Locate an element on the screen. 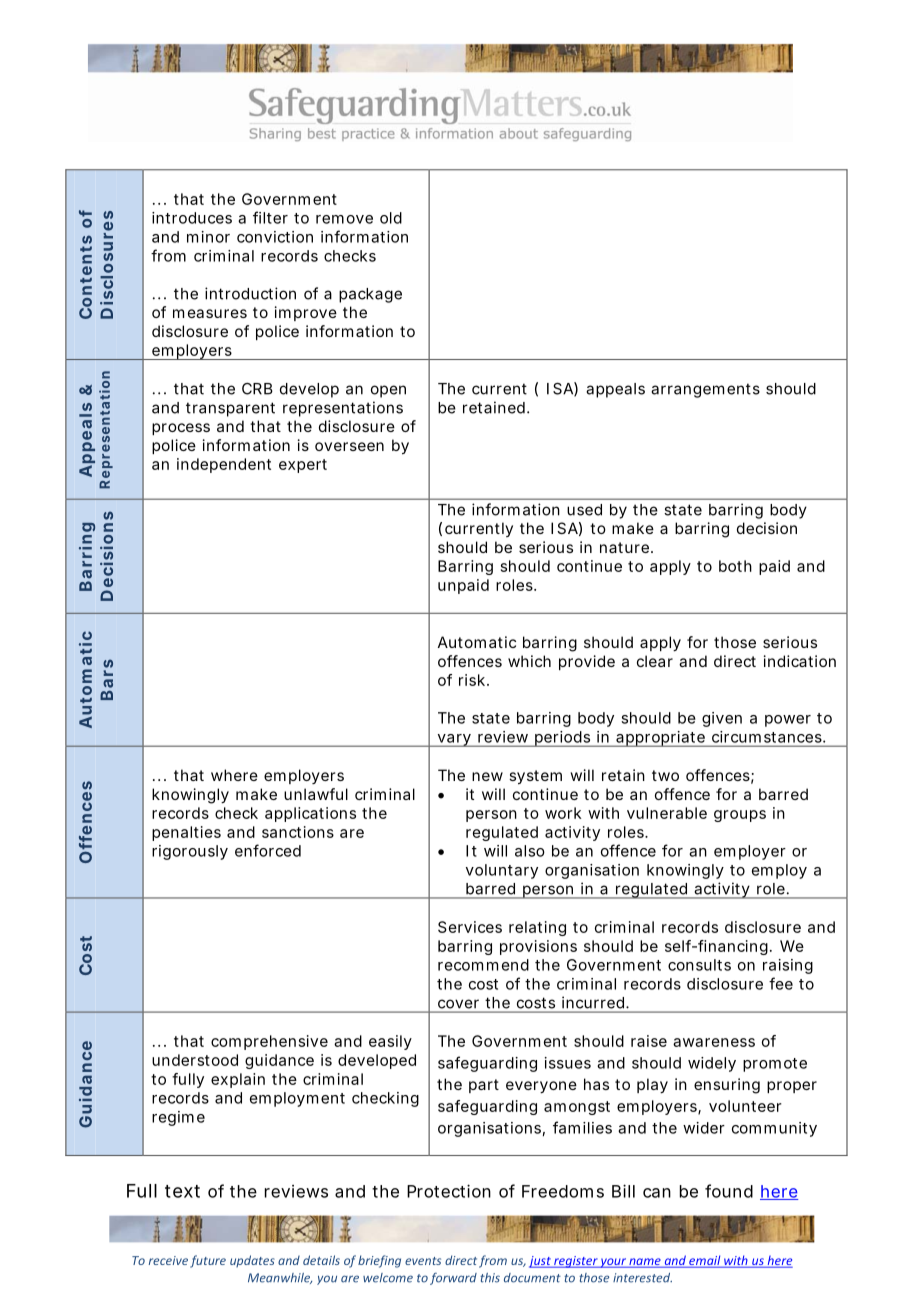 The height and width of the screenshot is (1308, 924). old is located at coordinates (391, 218).
